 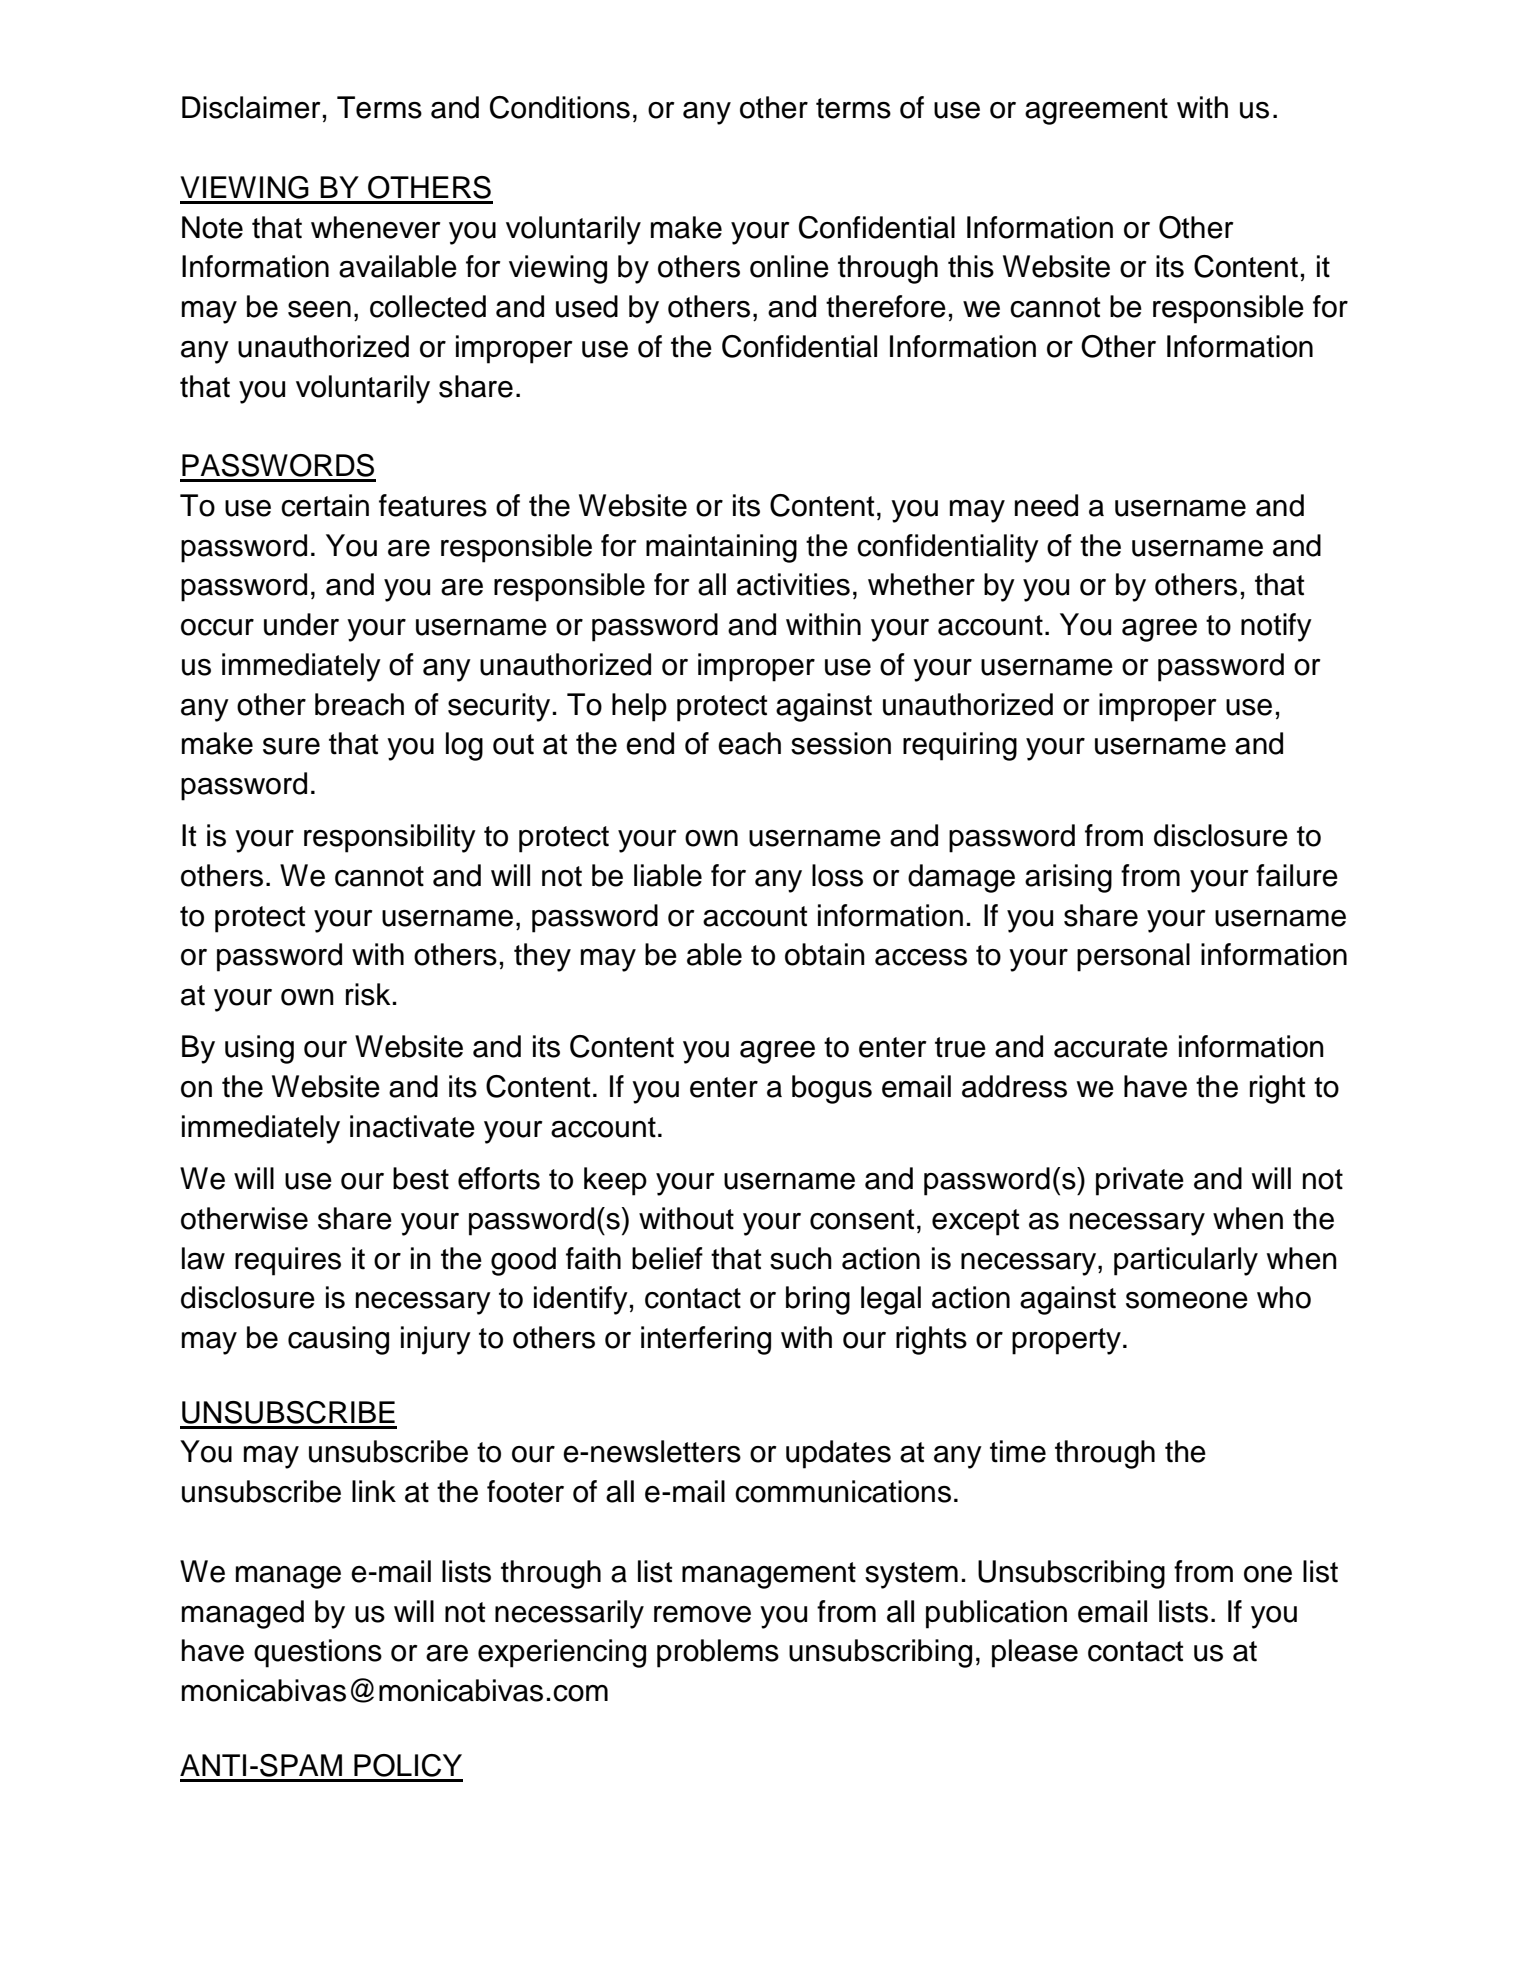 I want to click on please, so click(x=1035, y=1653).
